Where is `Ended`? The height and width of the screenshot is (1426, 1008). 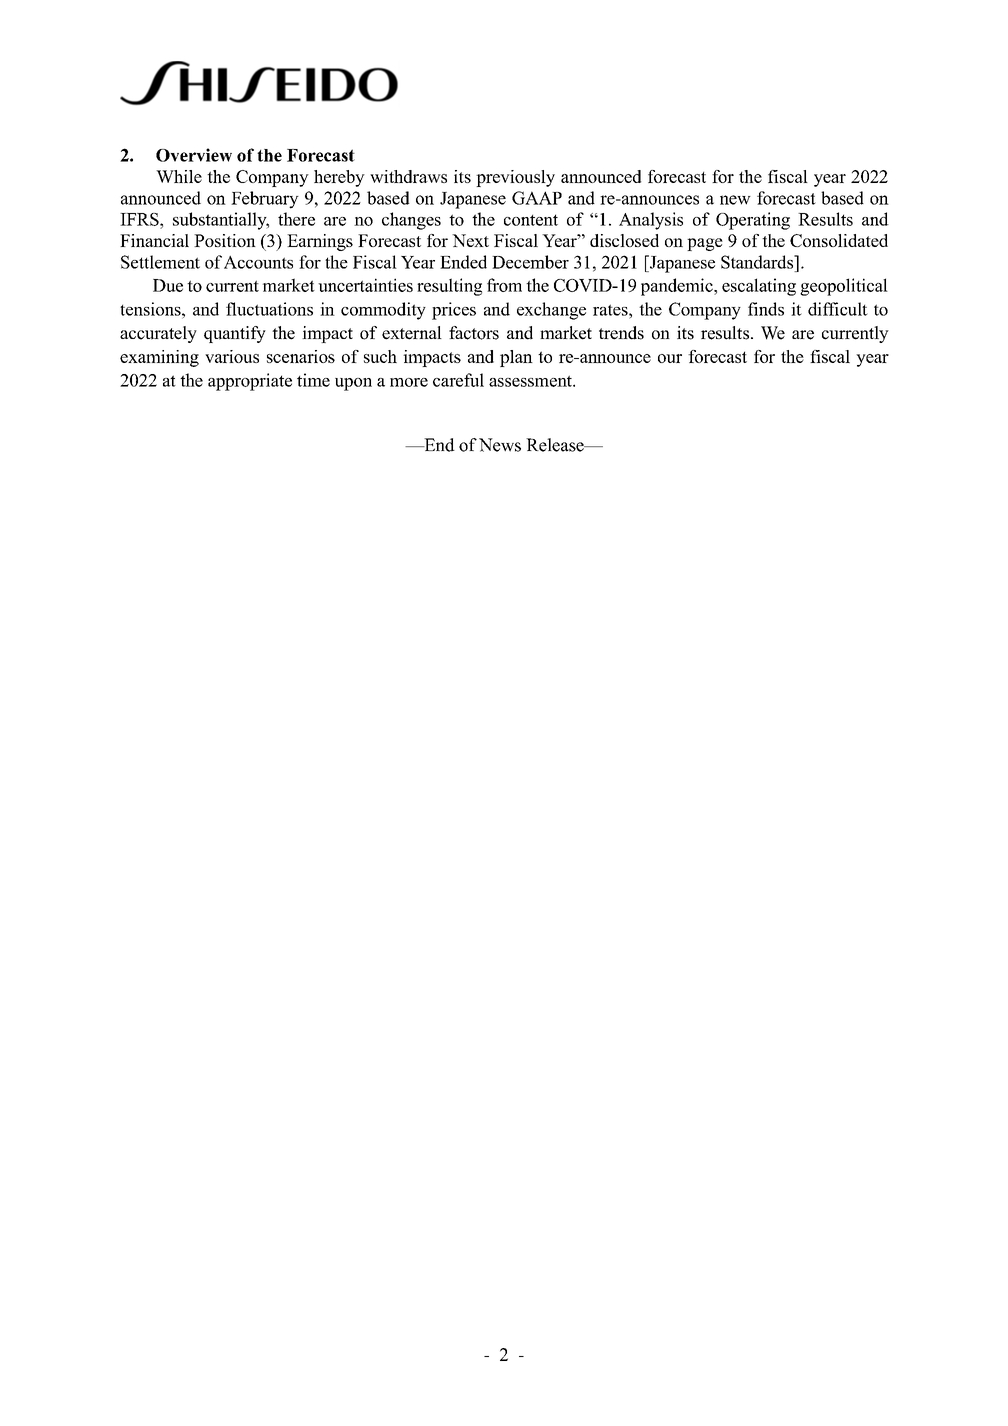
Ended is located at coordinates (463, 262).
